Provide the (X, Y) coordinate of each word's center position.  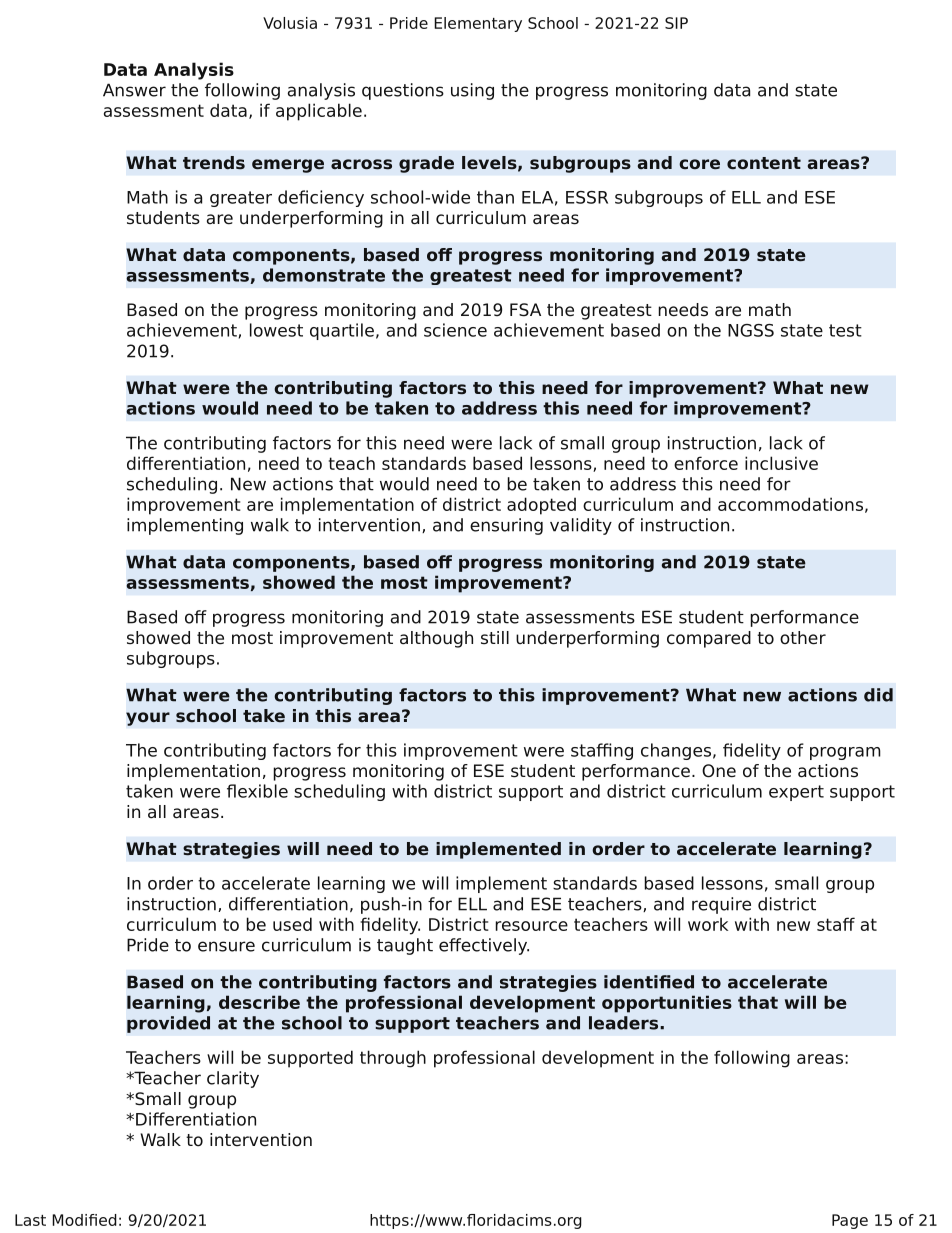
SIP (676, 23)
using (472, 91)
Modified (84, 1220)
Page (850, 1221)
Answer (134, 90)
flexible (257, 791)
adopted (541, 506)
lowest (276, 330)
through (393, 1059)
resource (531, 926)
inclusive (781, 463)
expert (796, 793)
